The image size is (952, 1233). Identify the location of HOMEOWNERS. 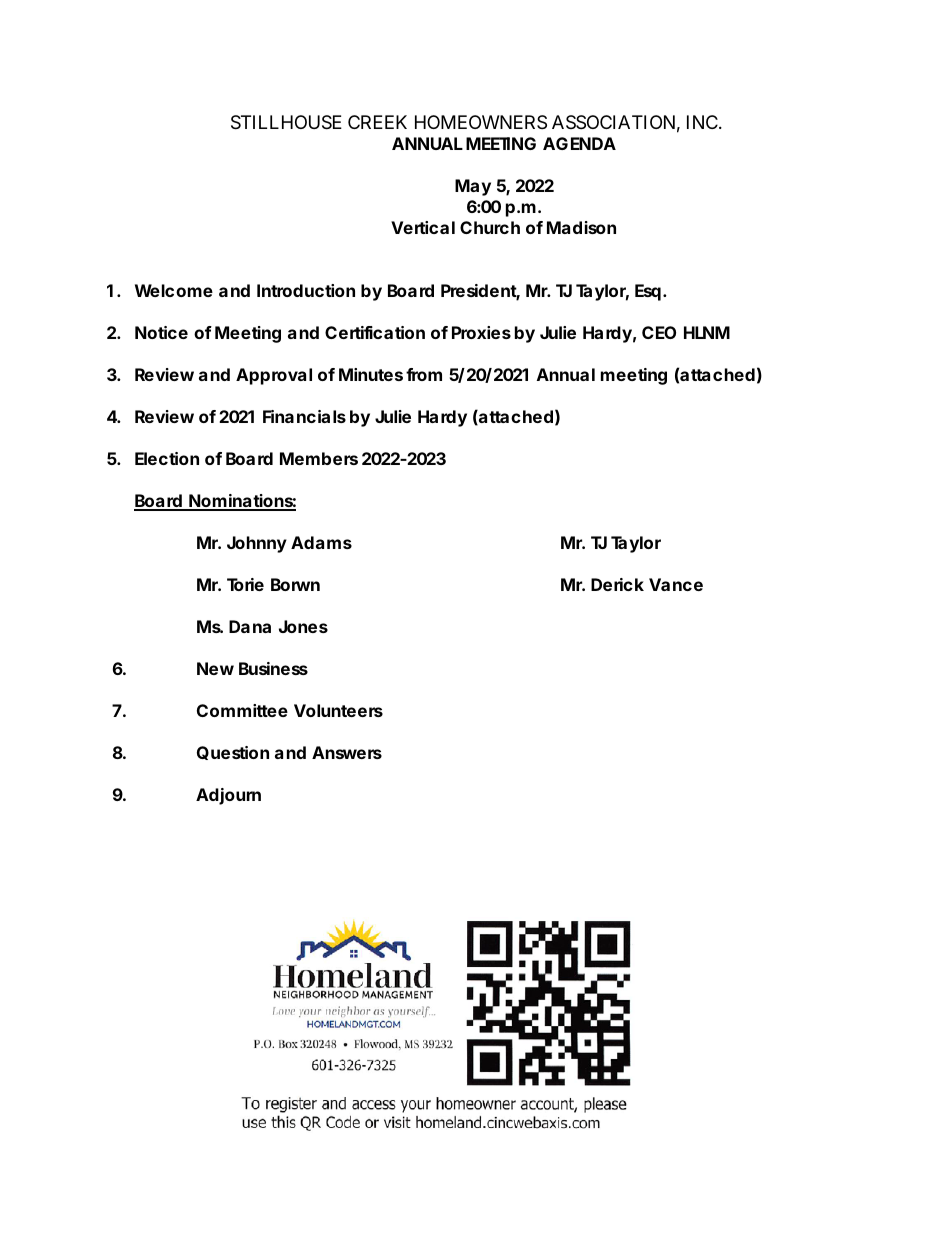
(481, 122).
